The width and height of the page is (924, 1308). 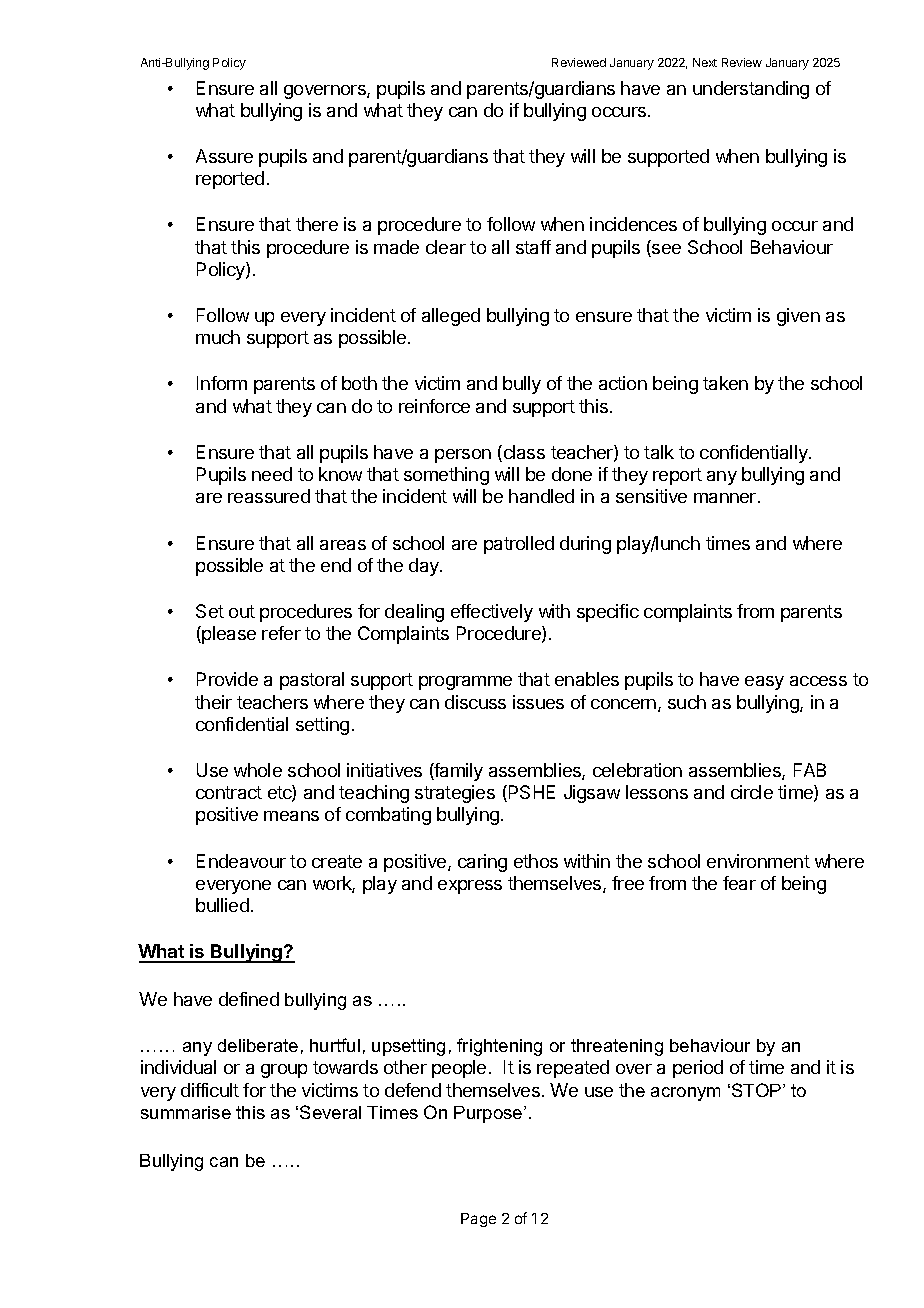 What do you see at coordinates (317, 224) in the page?
I see `there` at bounding box center [317, 224].
